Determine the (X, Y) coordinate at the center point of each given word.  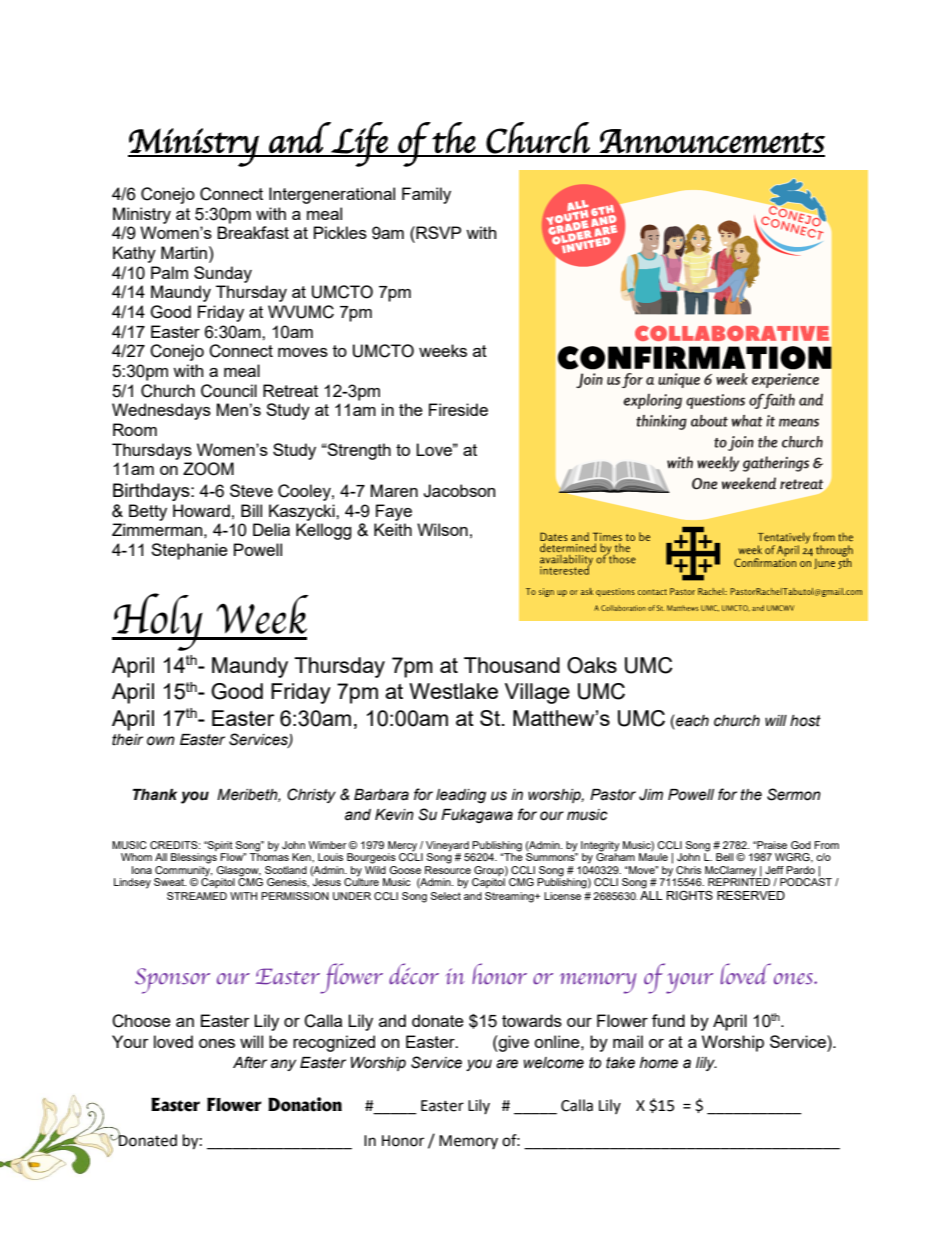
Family (426, 195)
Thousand (512, 665)
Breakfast (253, 232)
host (805, 721)
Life (359, 144)
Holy (158, 622)
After (250, 1062)
